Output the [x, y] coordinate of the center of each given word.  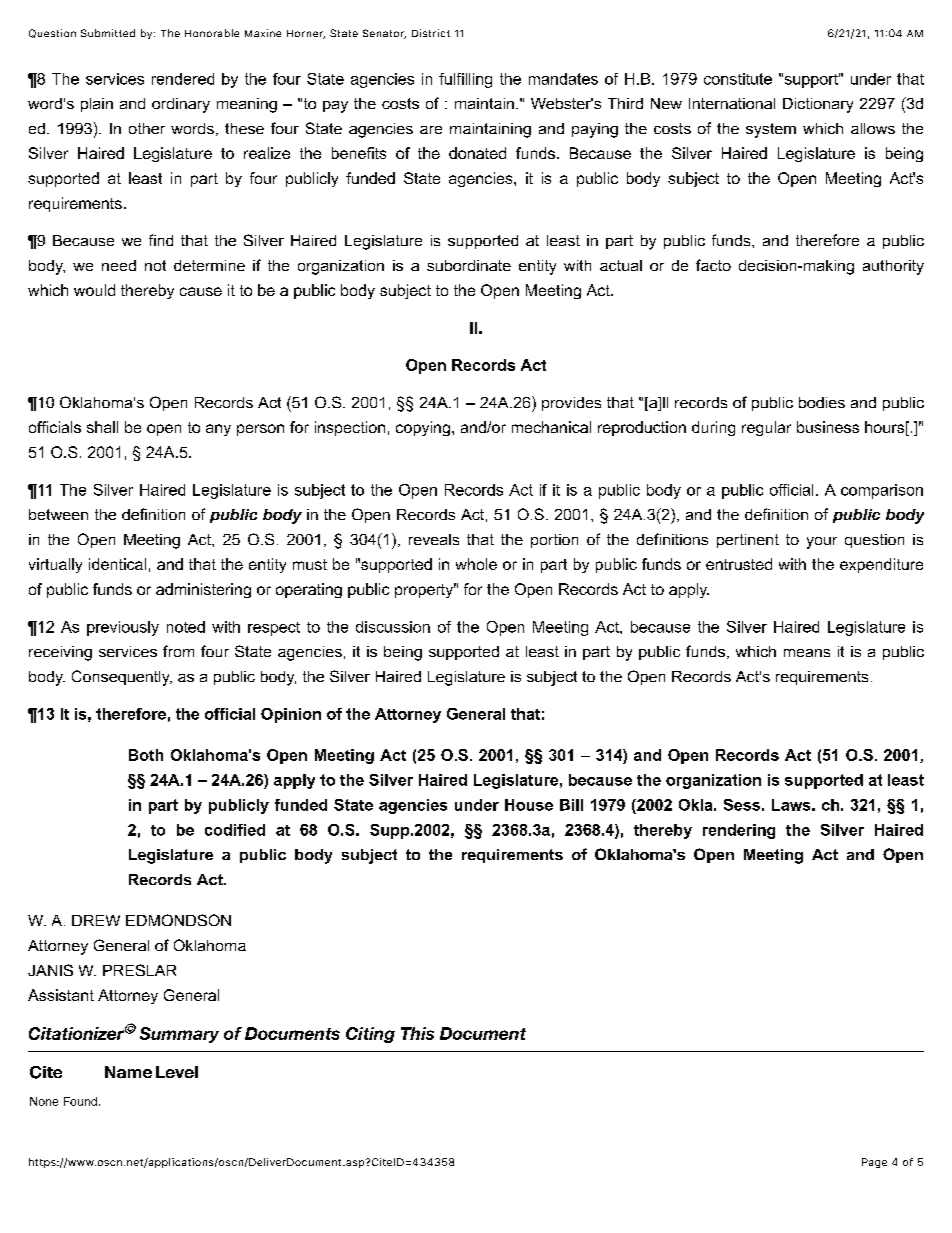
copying [423, 428]
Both [146, 755]
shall [102, 427]
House [529, 805]
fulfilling [465, 80]
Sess [742, 805]
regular [766, 428]
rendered [183, 79]
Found [80, 1101]
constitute [738, 79]
